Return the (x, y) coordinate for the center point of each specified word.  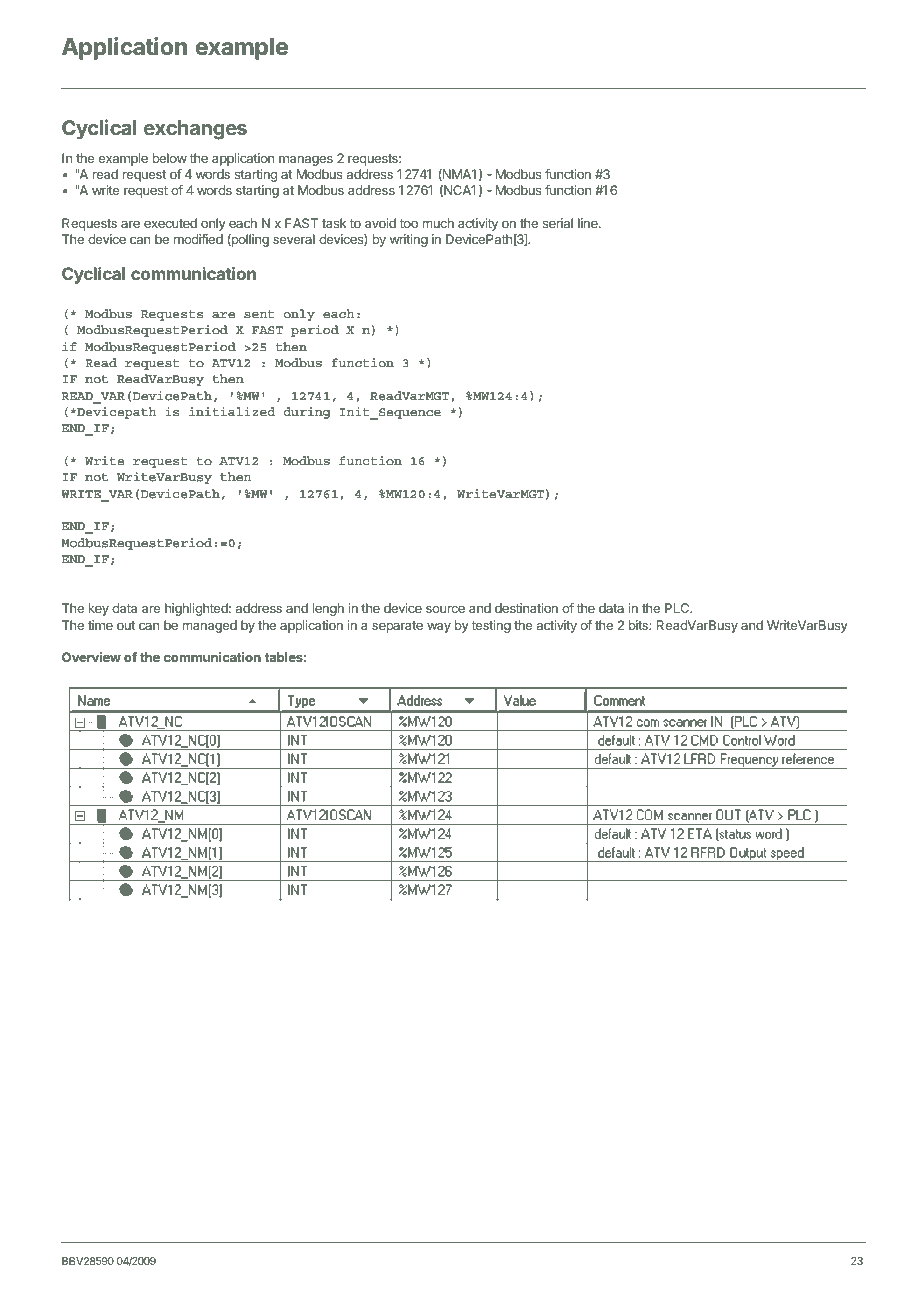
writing (409, 240)
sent (259, 314)
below (169, 158)
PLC (678, 608)
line (589, 223)
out (126, 625)
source (445, 609)
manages (306, 160)
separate (397, 627)
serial (558, 223)
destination (526, 608)
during (307, 413)
